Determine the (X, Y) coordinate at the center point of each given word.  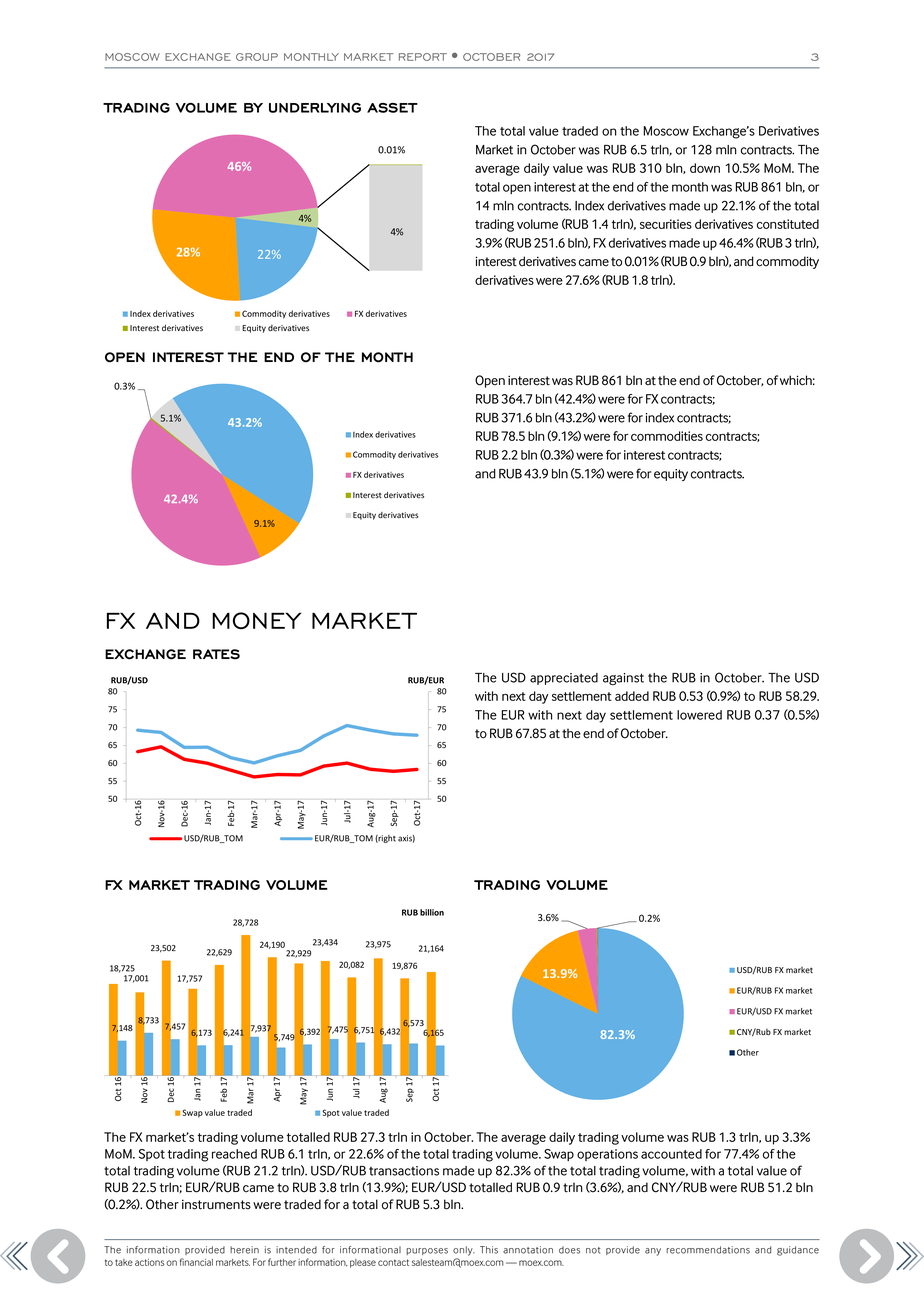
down (705, 168)
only (464, 1251)
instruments (216, 1204)
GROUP (257, 57)
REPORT (423, 57)
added (632, 696)
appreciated (564, 679)
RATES (216, 654)
